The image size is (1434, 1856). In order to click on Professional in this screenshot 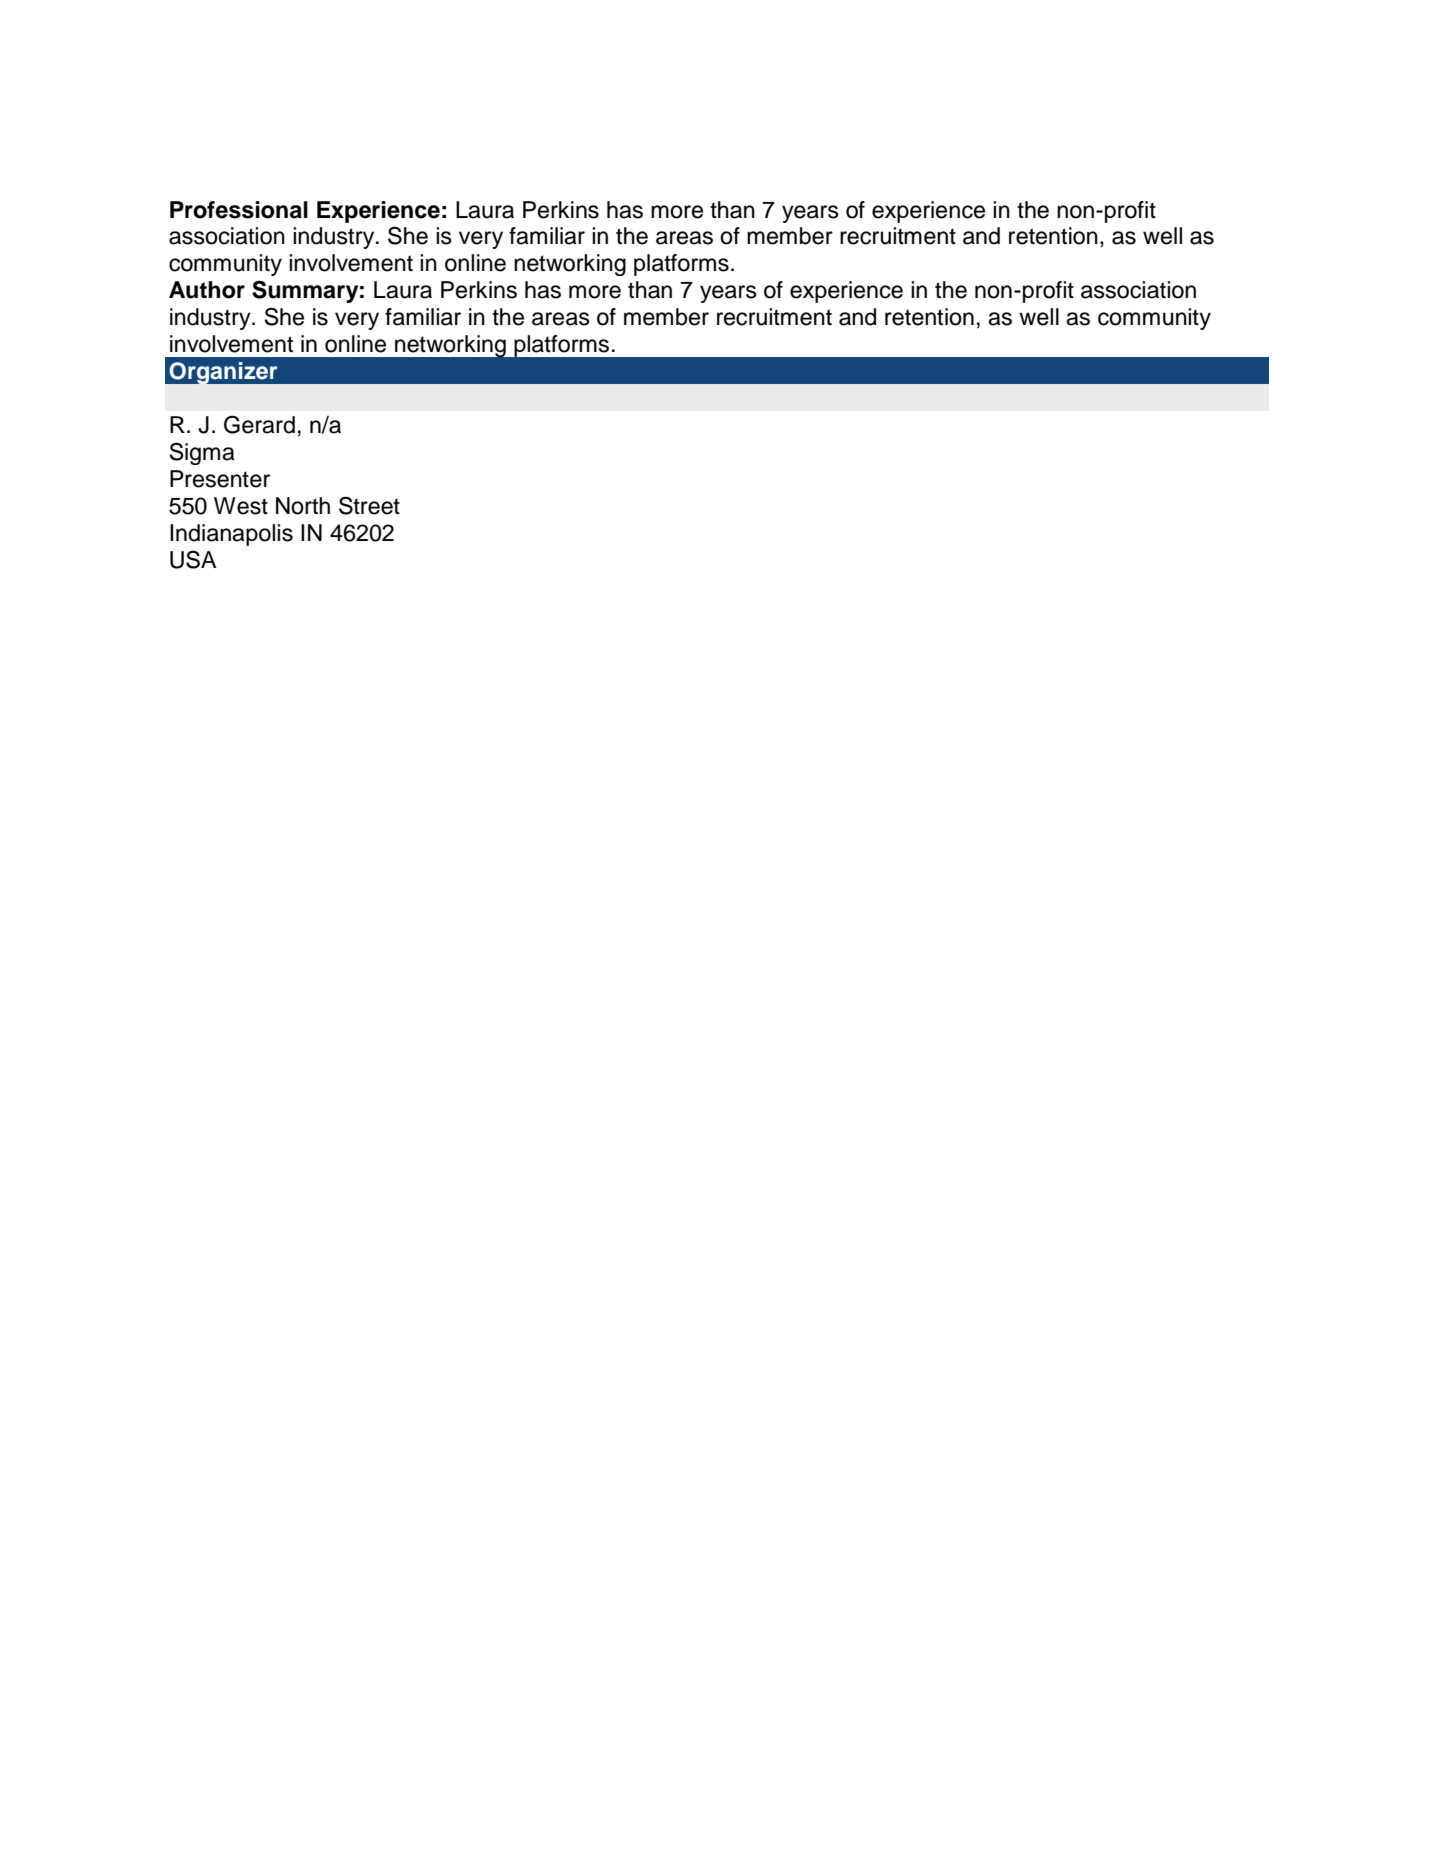, I will do `click(239, 210)`.
